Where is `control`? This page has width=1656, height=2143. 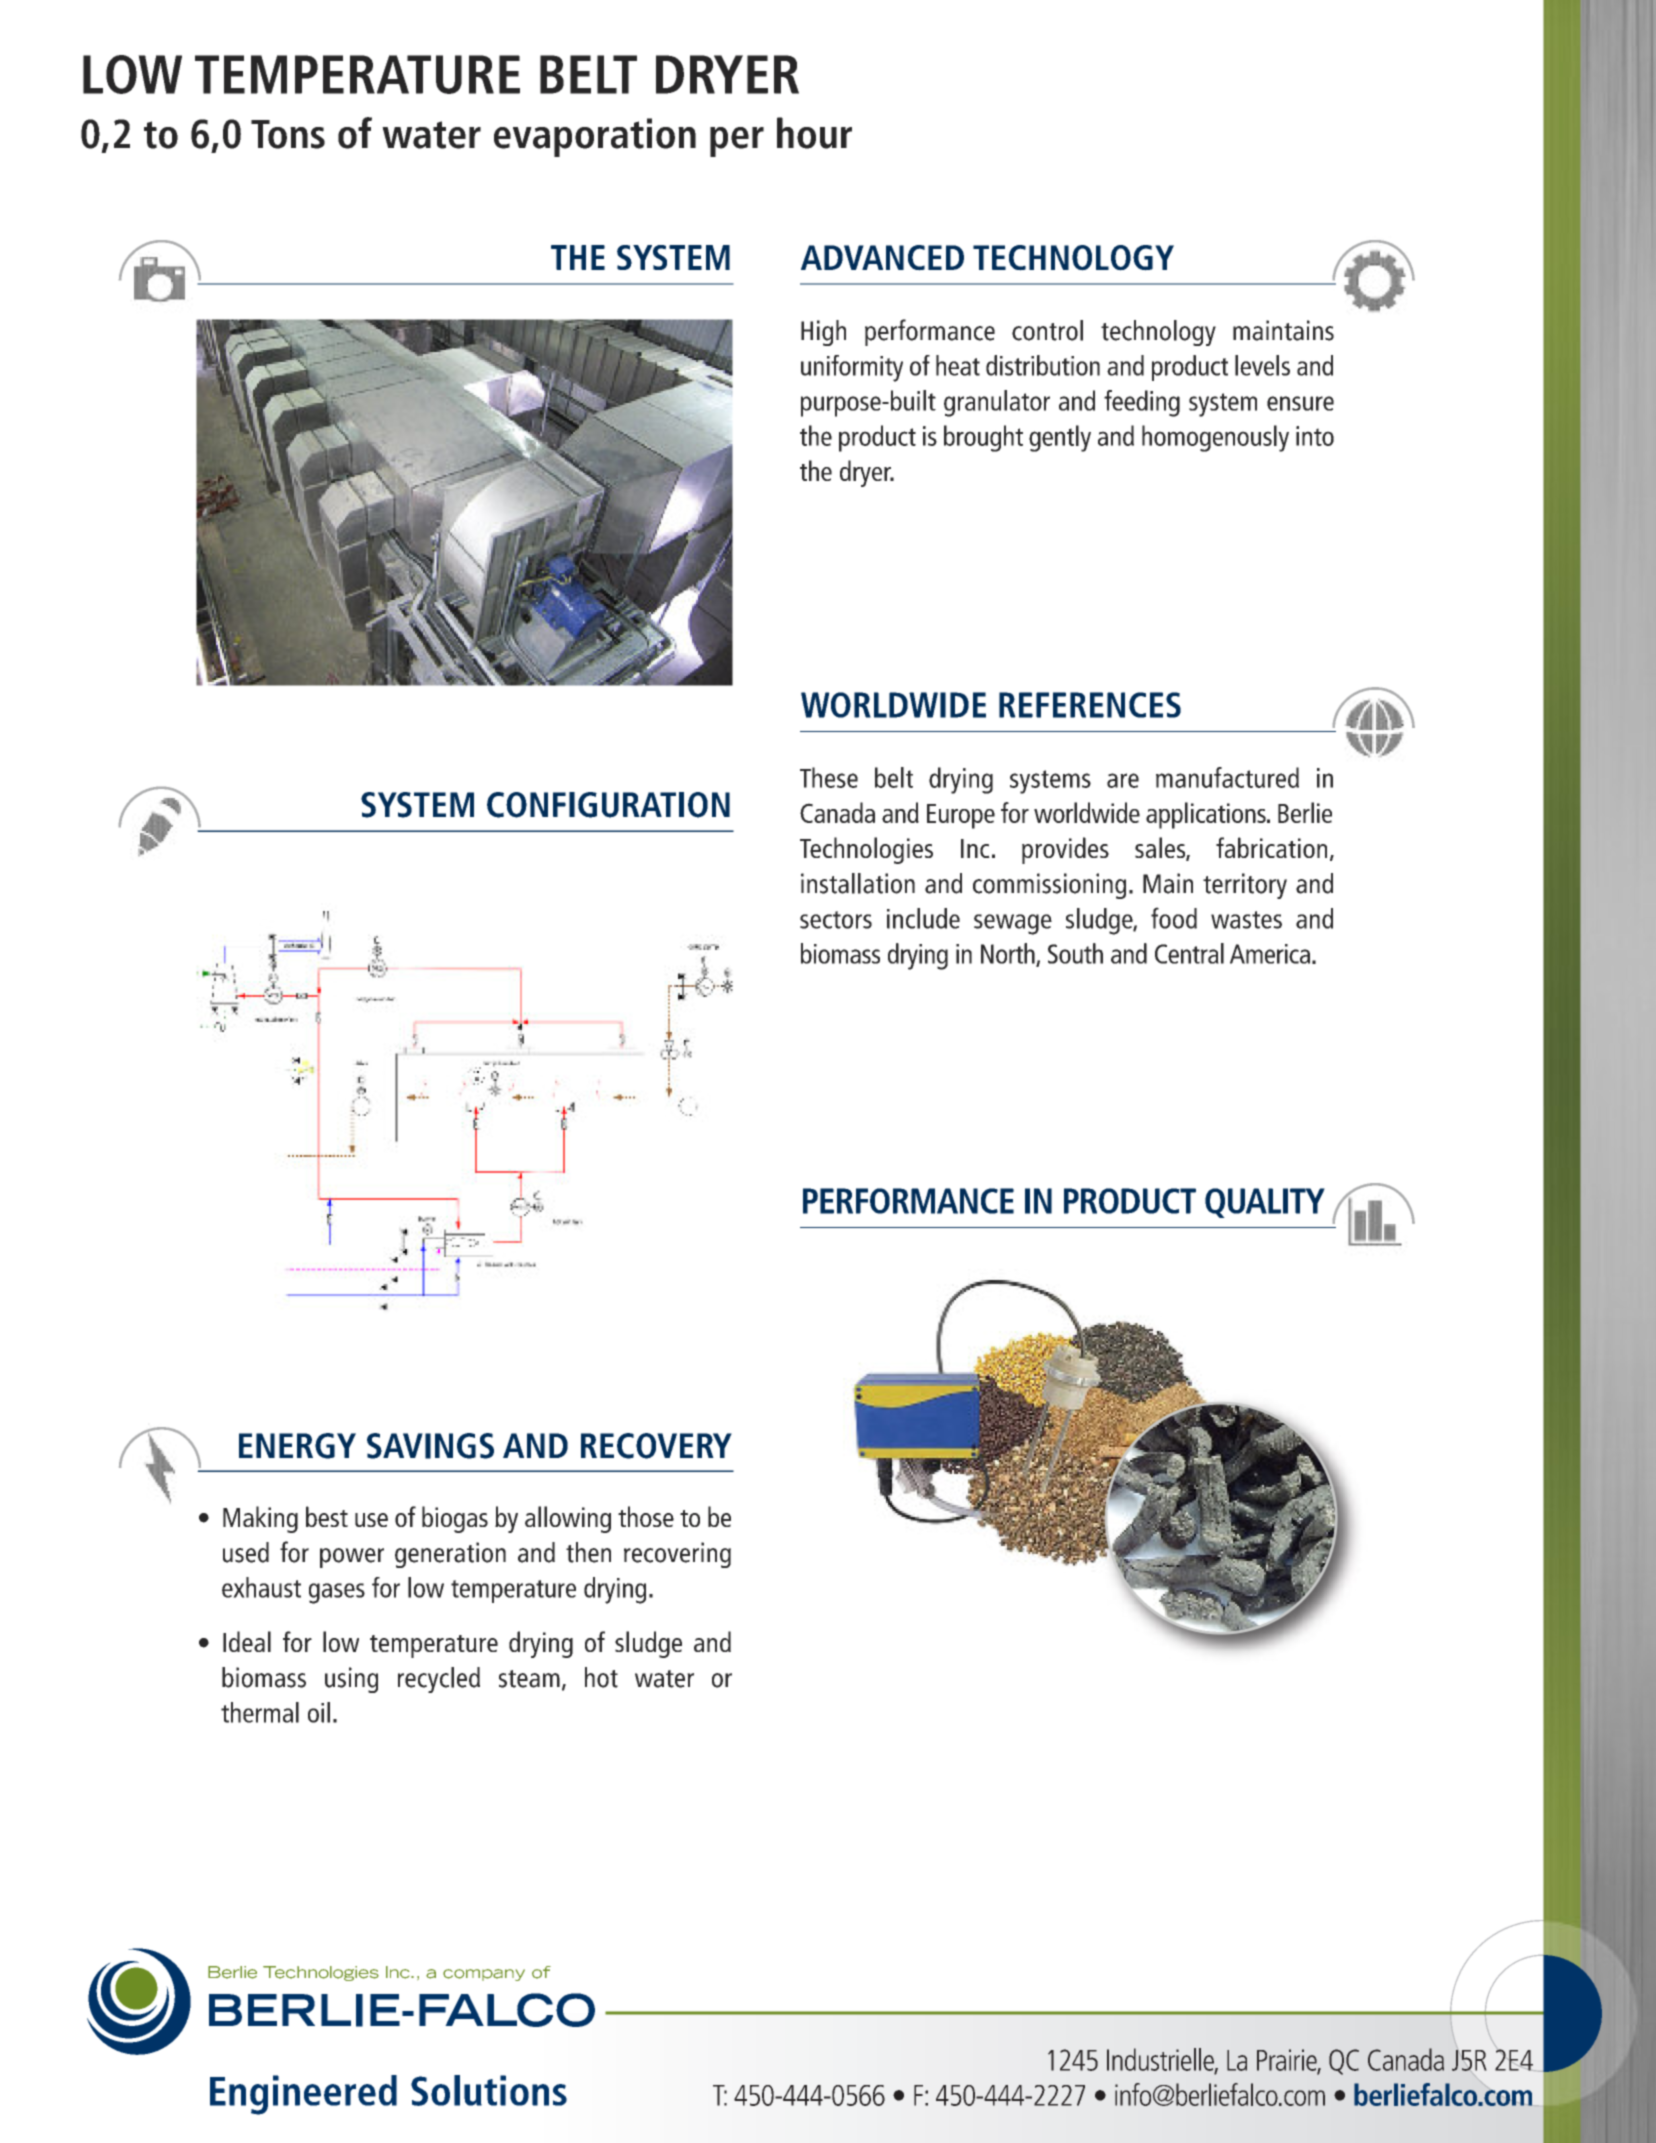 control is located at coordinates (1047, 330).
